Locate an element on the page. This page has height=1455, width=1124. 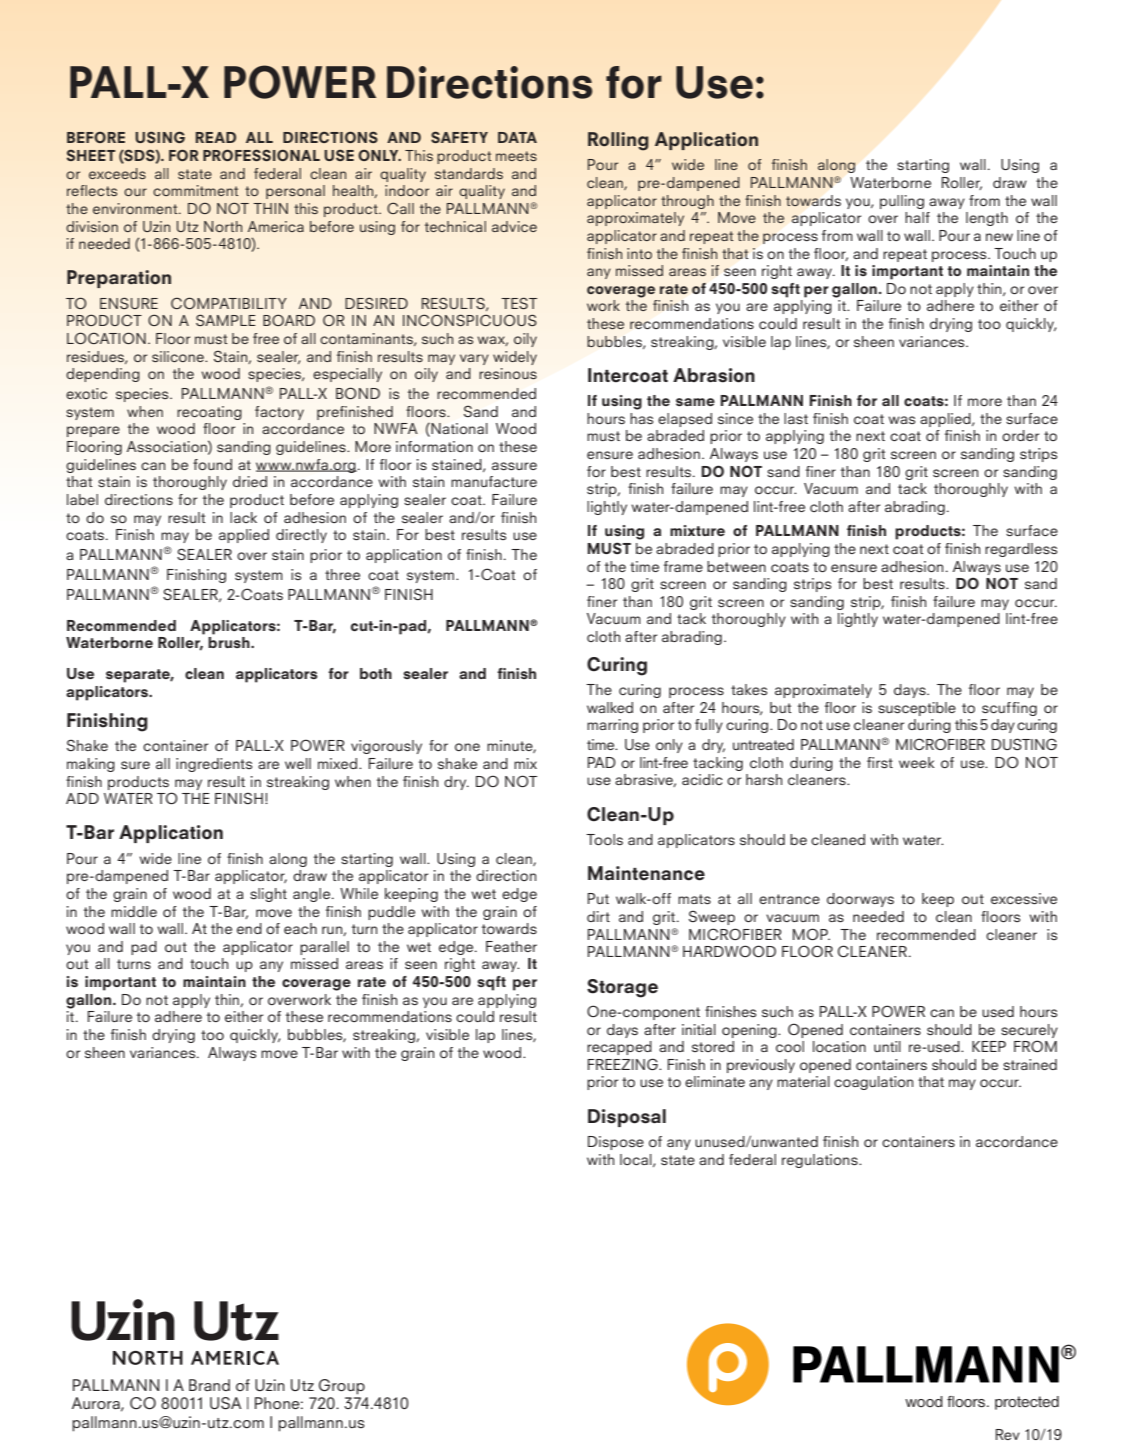
middle is located at coordinates (134, 911).
